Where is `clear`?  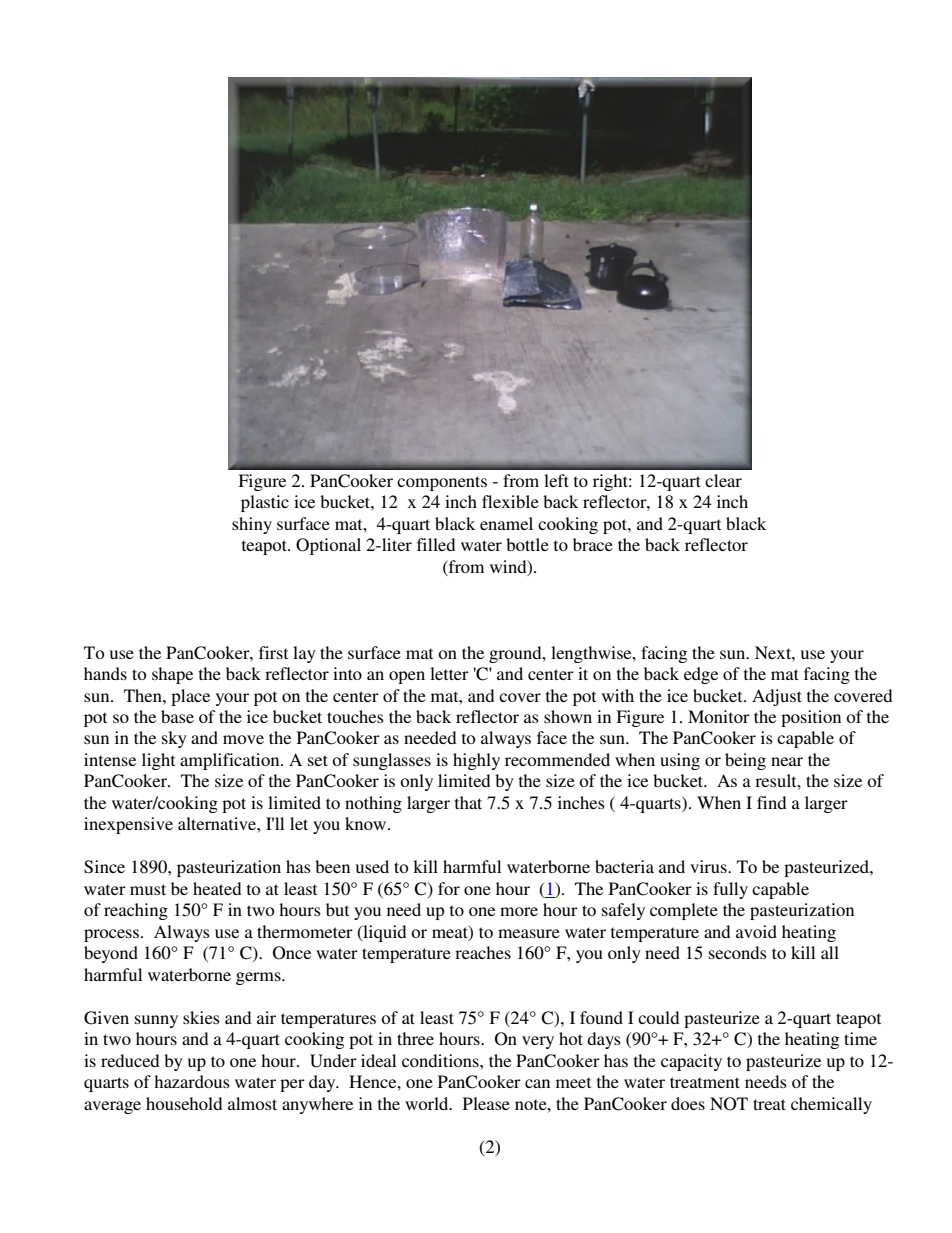 clear is located at coordinates (723, 480).
